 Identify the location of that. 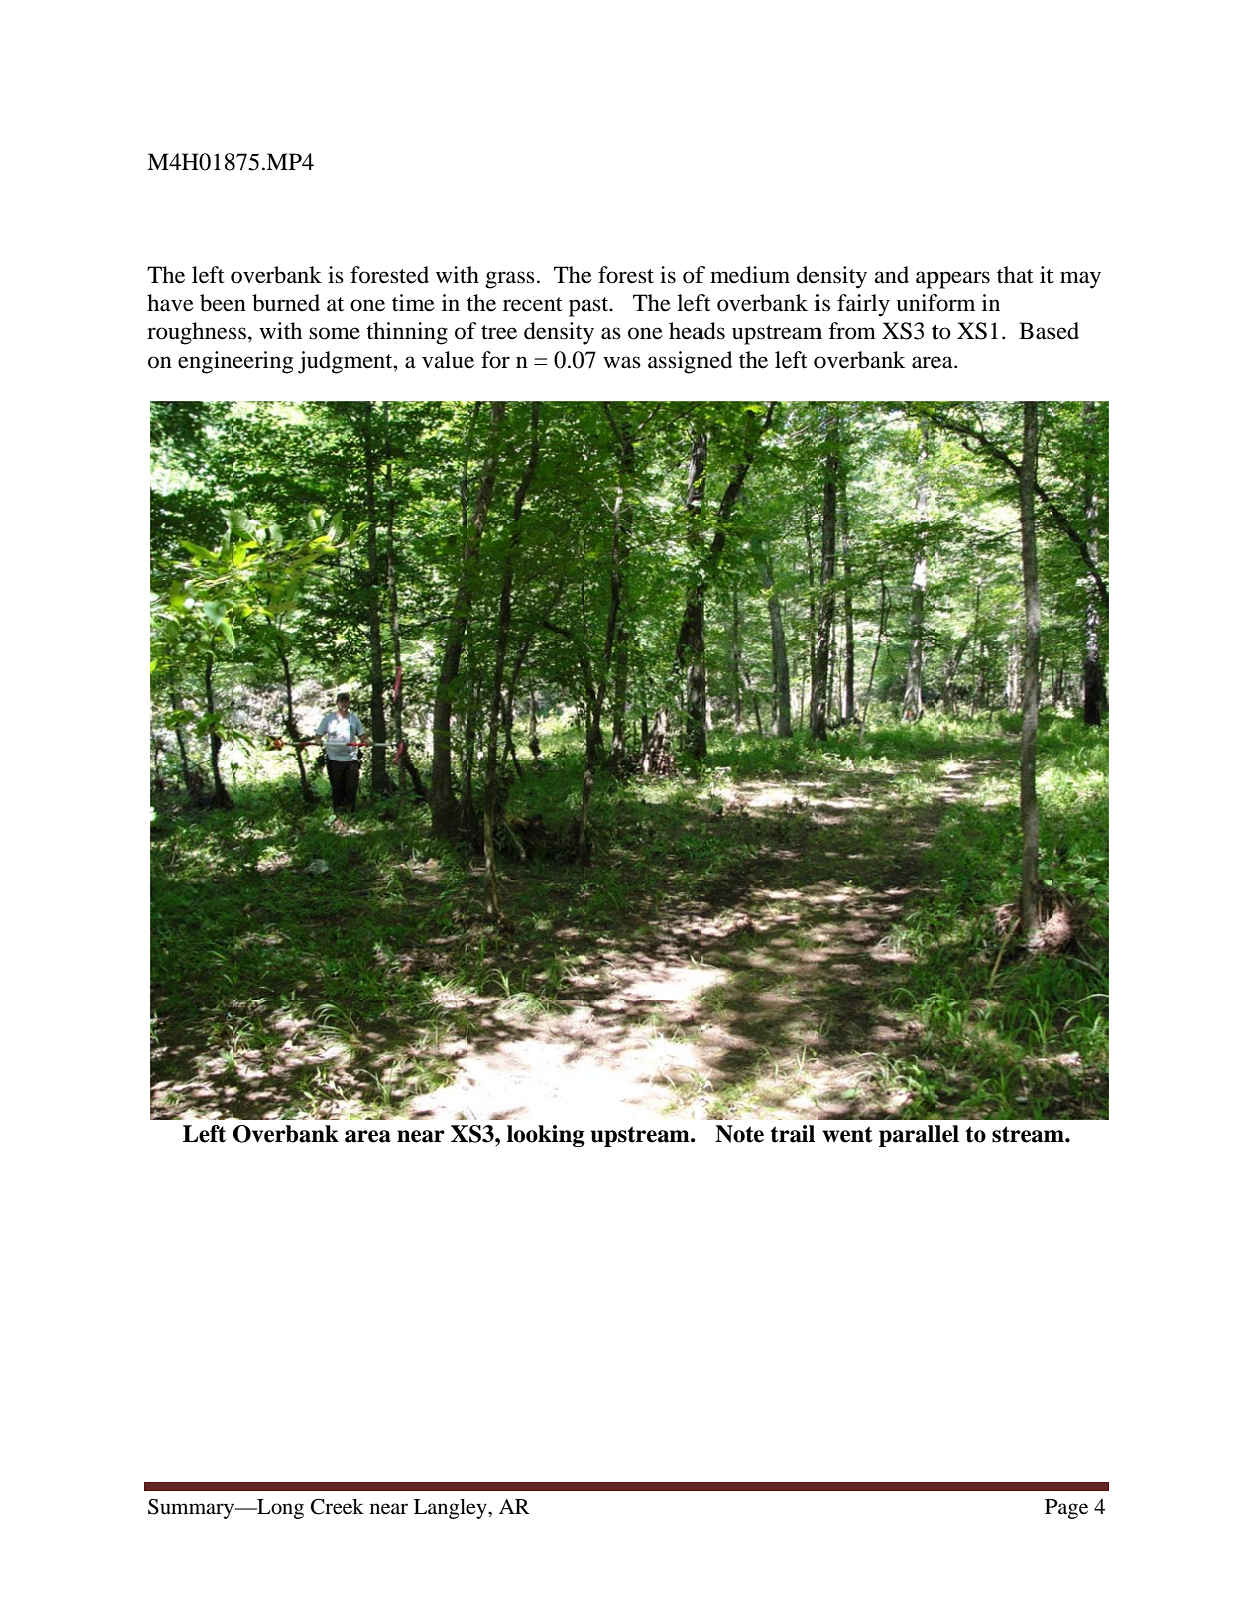
(1015, 275).
